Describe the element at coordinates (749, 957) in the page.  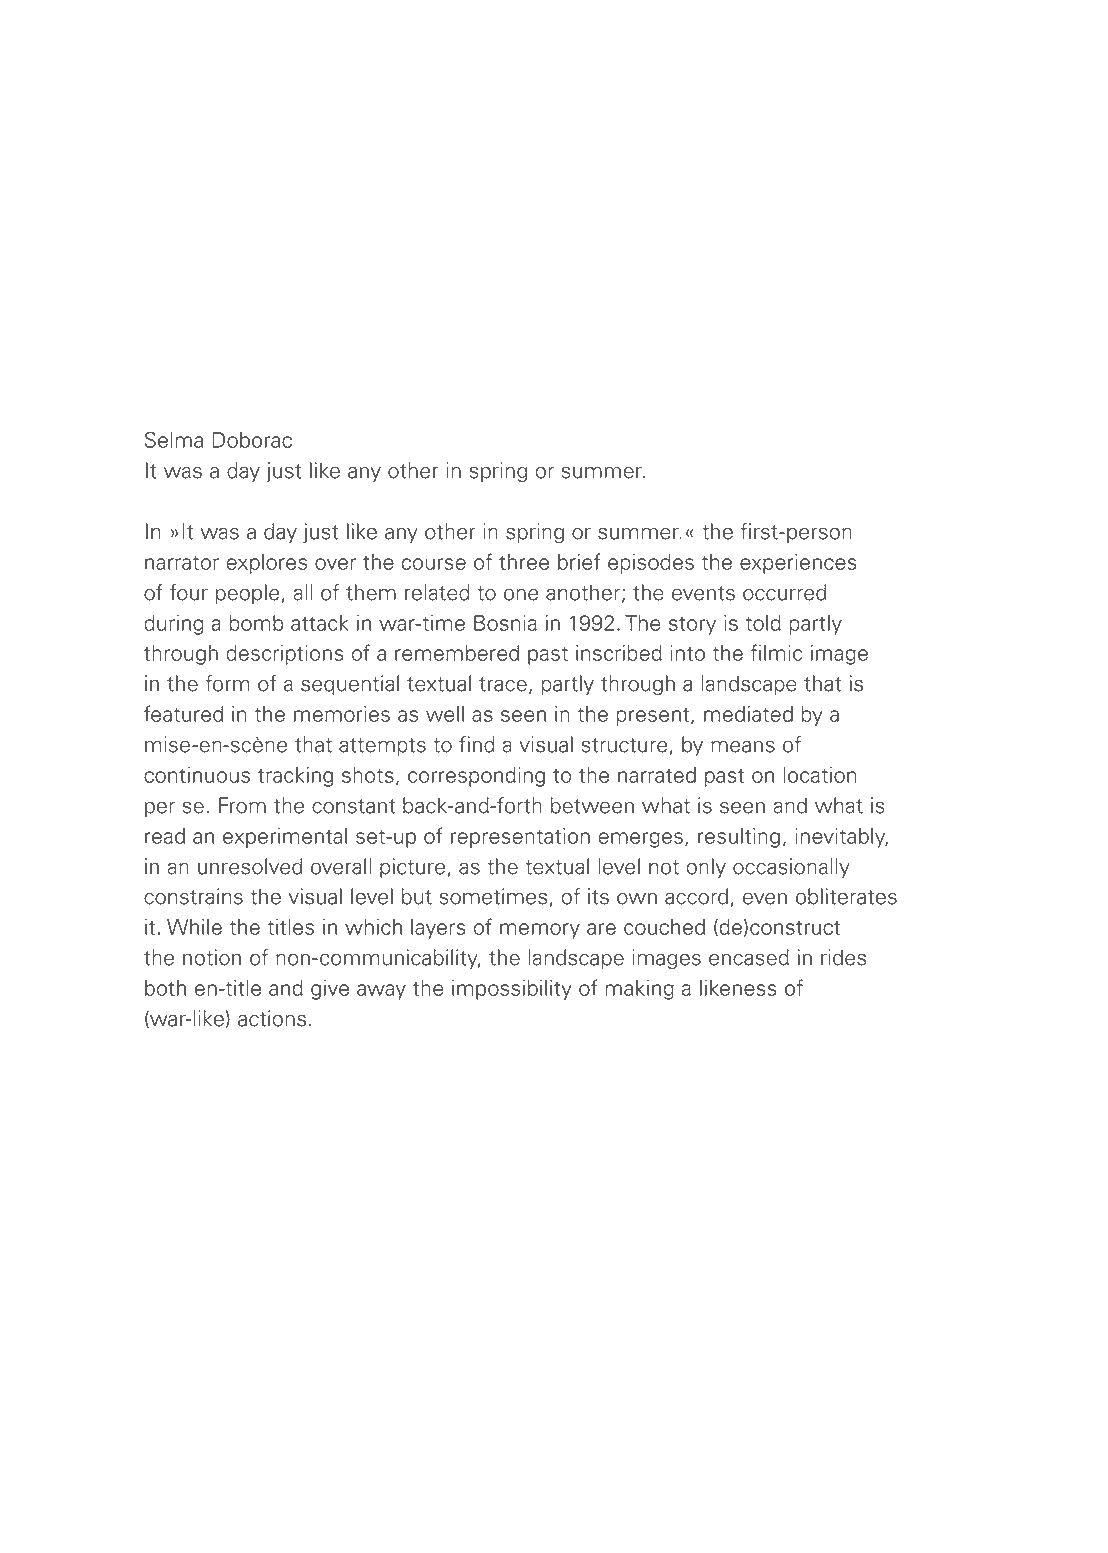
I see `encased` at that location.
